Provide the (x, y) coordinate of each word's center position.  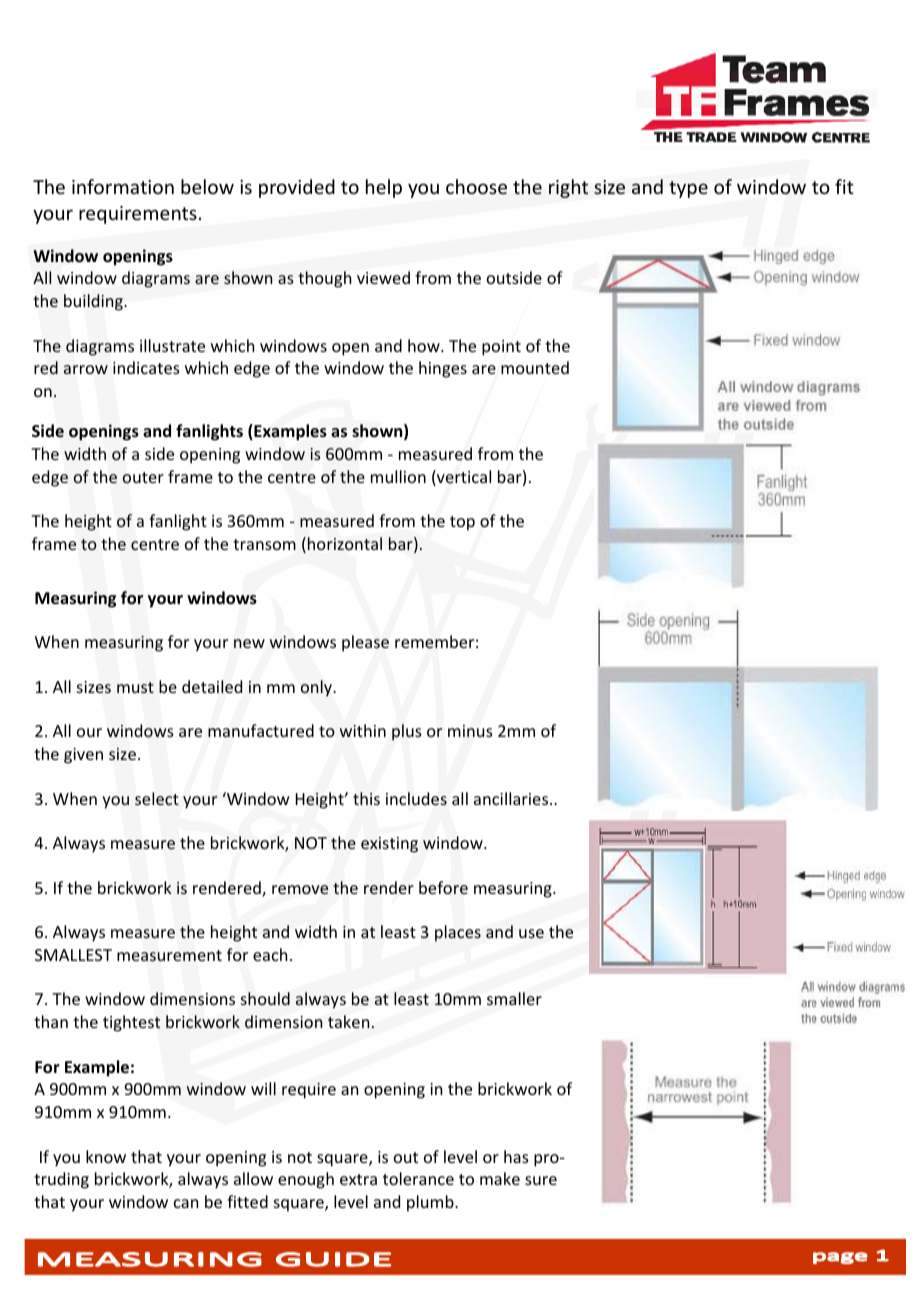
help (384, 188)
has (516, 1156)
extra (358, 1179)
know (106, 1156)
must (135, 687)
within (363, 730)
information (123, 186)
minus (470, 731)
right (568, 188)
